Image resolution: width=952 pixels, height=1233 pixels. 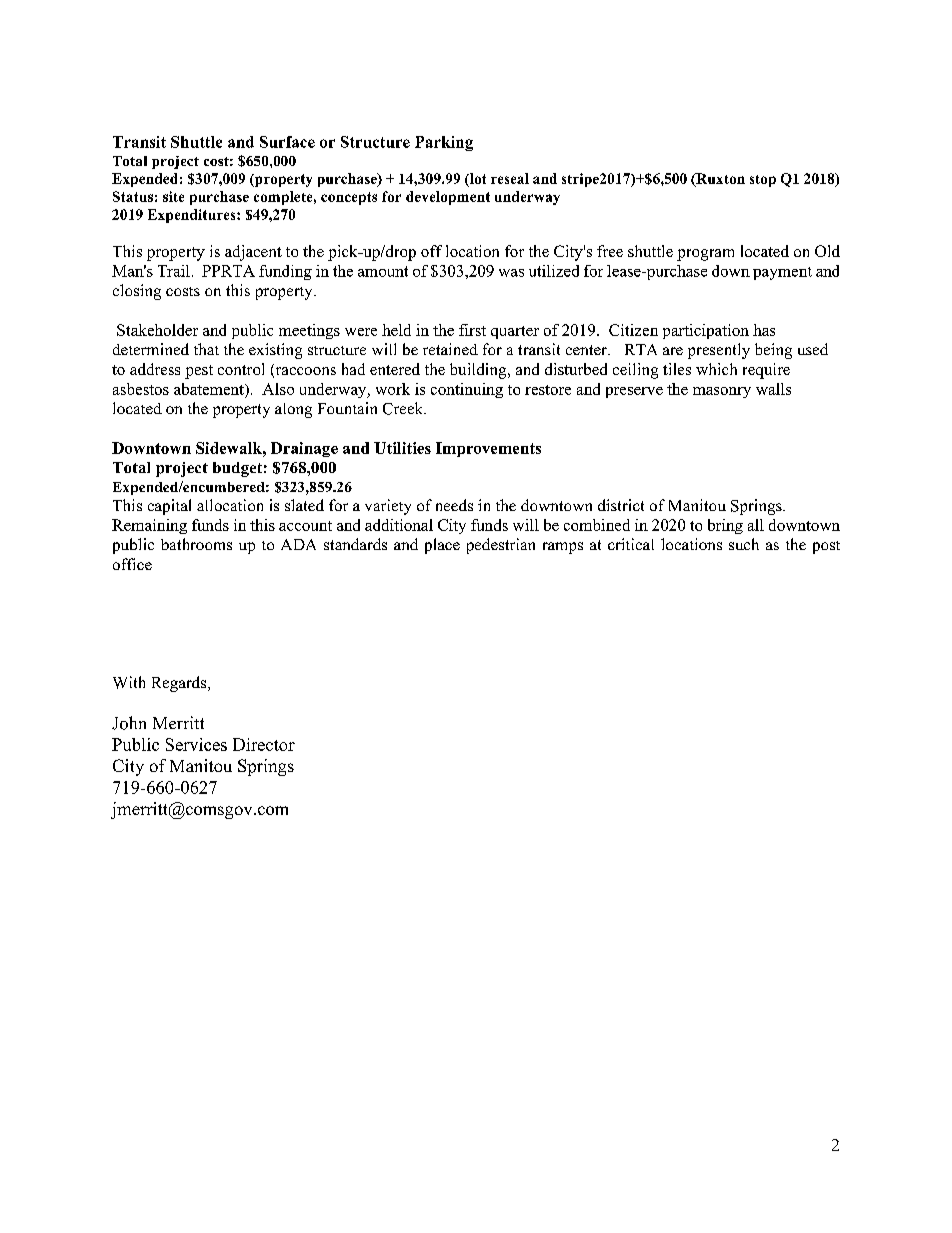 What do you see at coordinates (477, 180) in the screenshot?
I see `lot` at bounding box center [477, 180].
